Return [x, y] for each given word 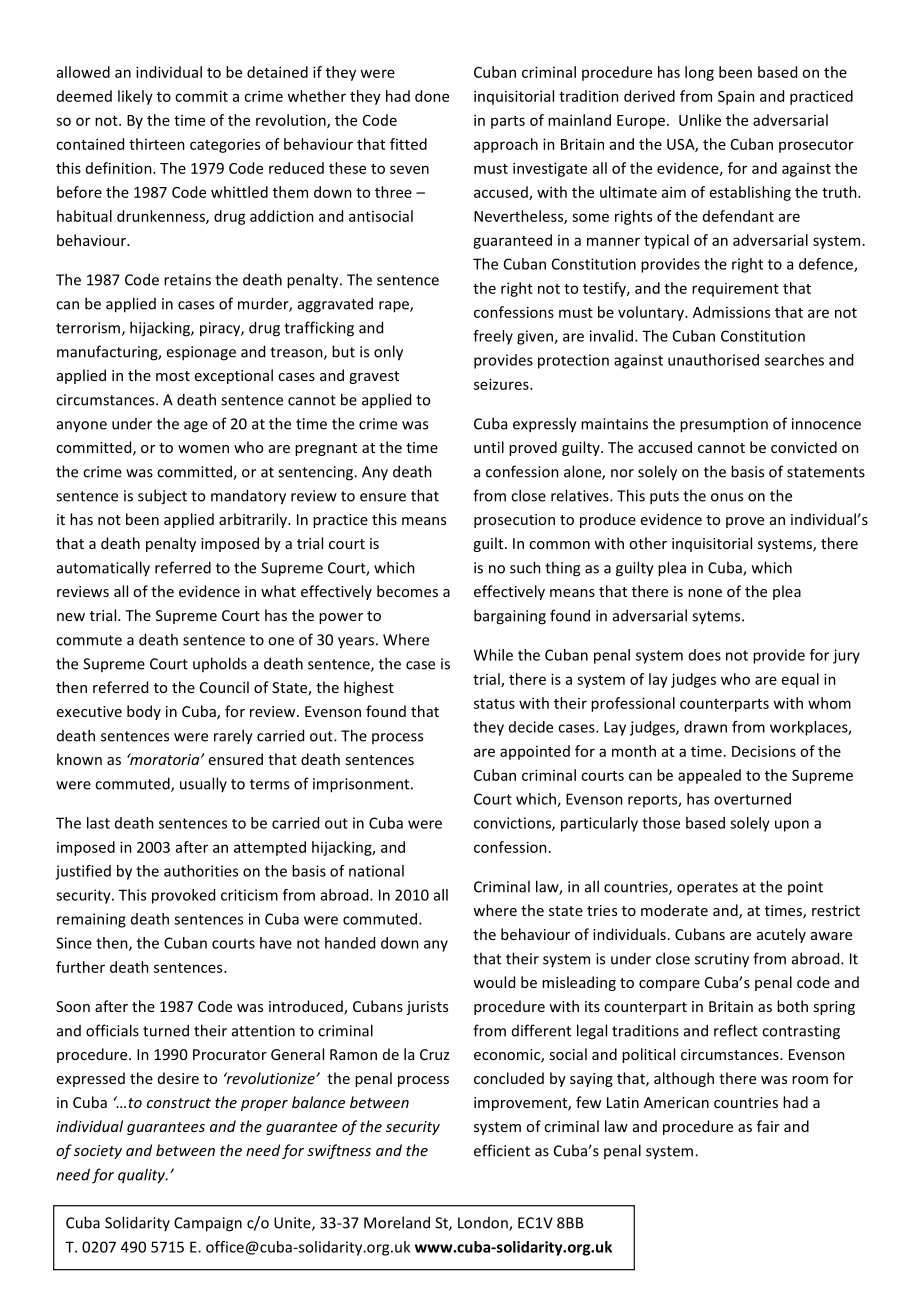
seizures [502, 384]
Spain [736, 97]
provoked [183, 896]
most [173, 376]
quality [143, 1176]
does [705, 655]
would [494, 982]
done [432, 96]
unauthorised [713, 360]
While [493, 655]
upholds [220, 664]
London [484, 1224]
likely [135, 97]
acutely [781, 935]
